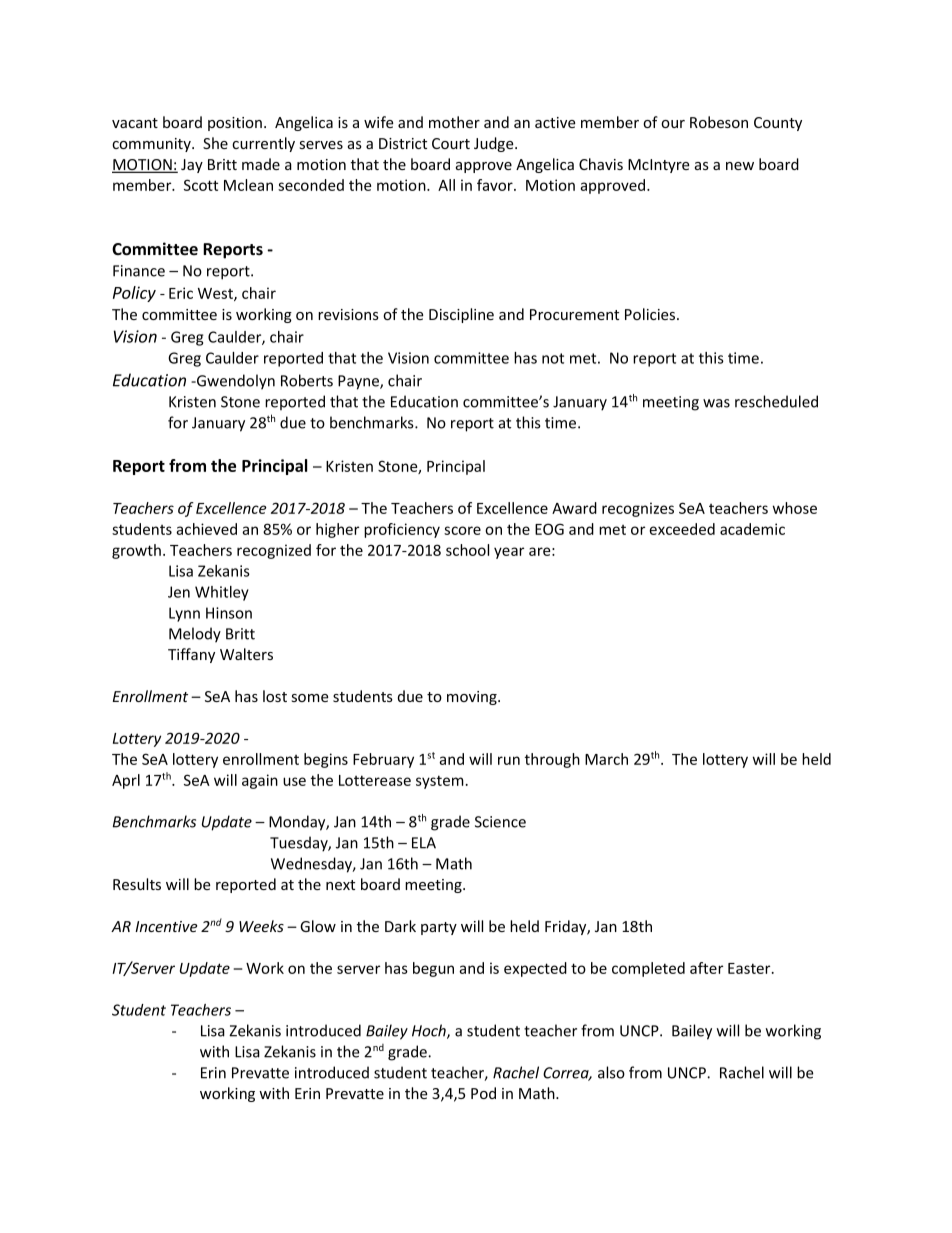  I want to click on She, so click(215, 143).
